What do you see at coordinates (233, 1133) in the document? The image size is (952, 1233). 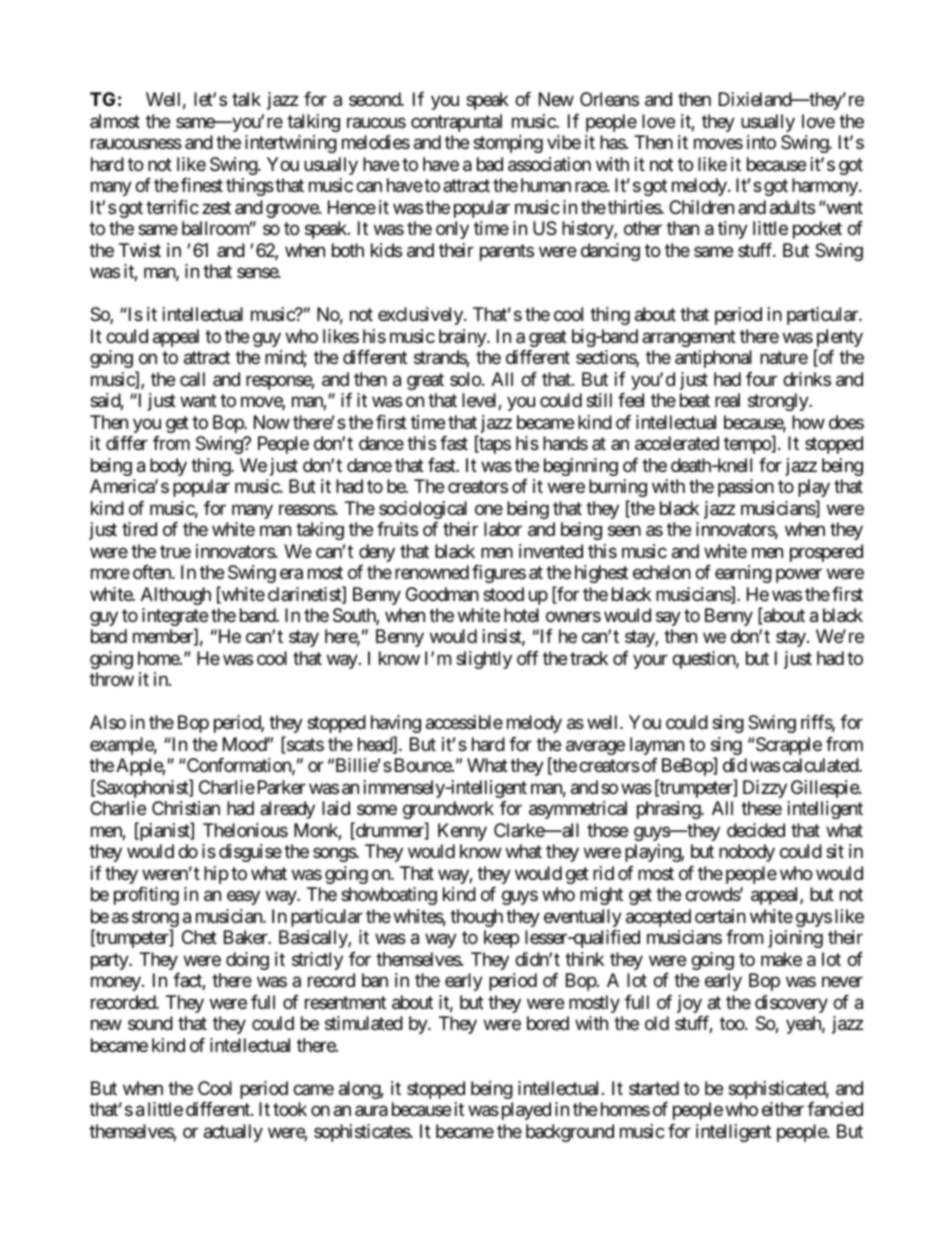 I see `actually` at bounding box center [233, 1133].
